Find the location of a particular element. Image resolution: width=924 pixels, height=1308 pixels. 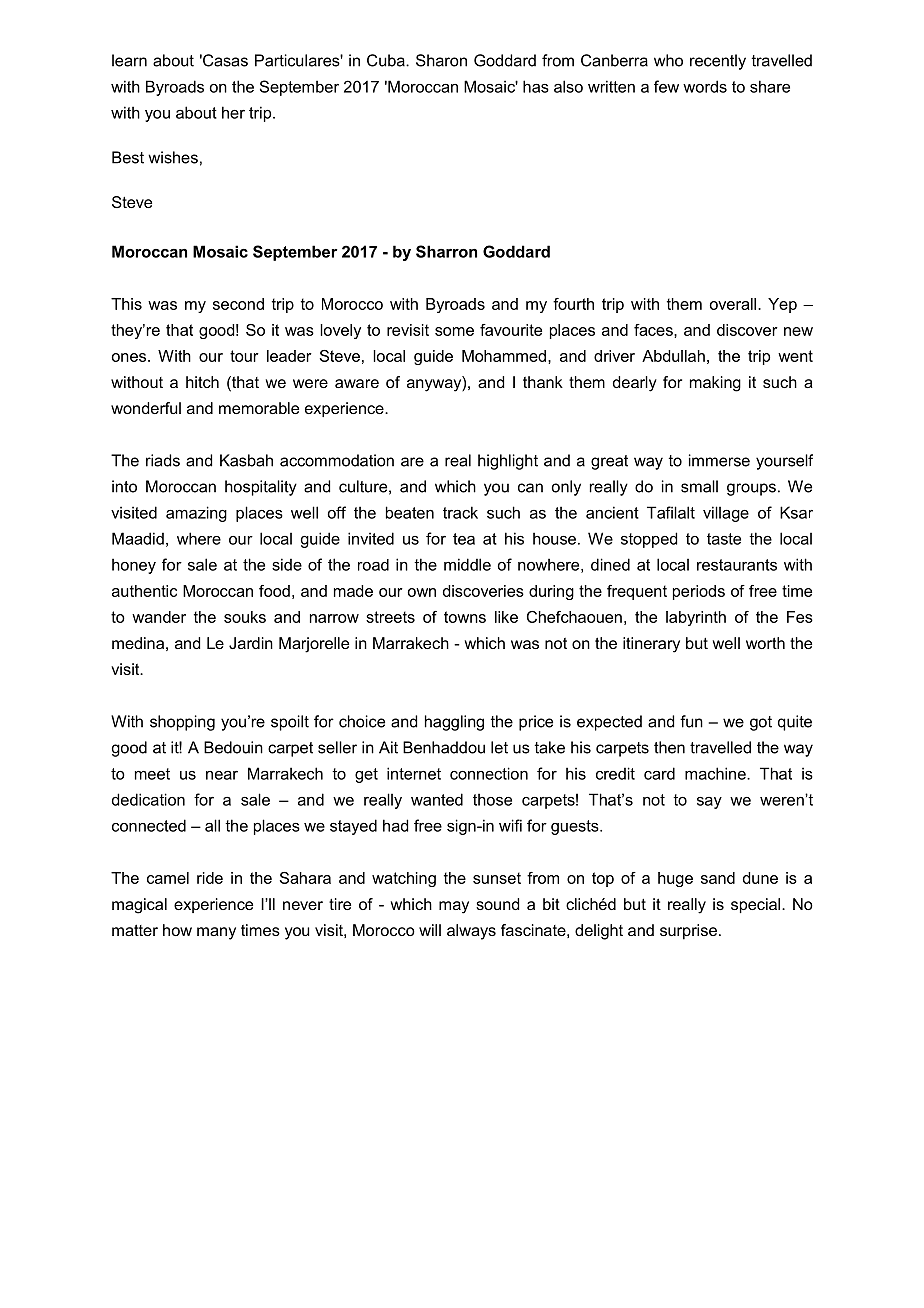

learn is located at coordinates (129, 60).
